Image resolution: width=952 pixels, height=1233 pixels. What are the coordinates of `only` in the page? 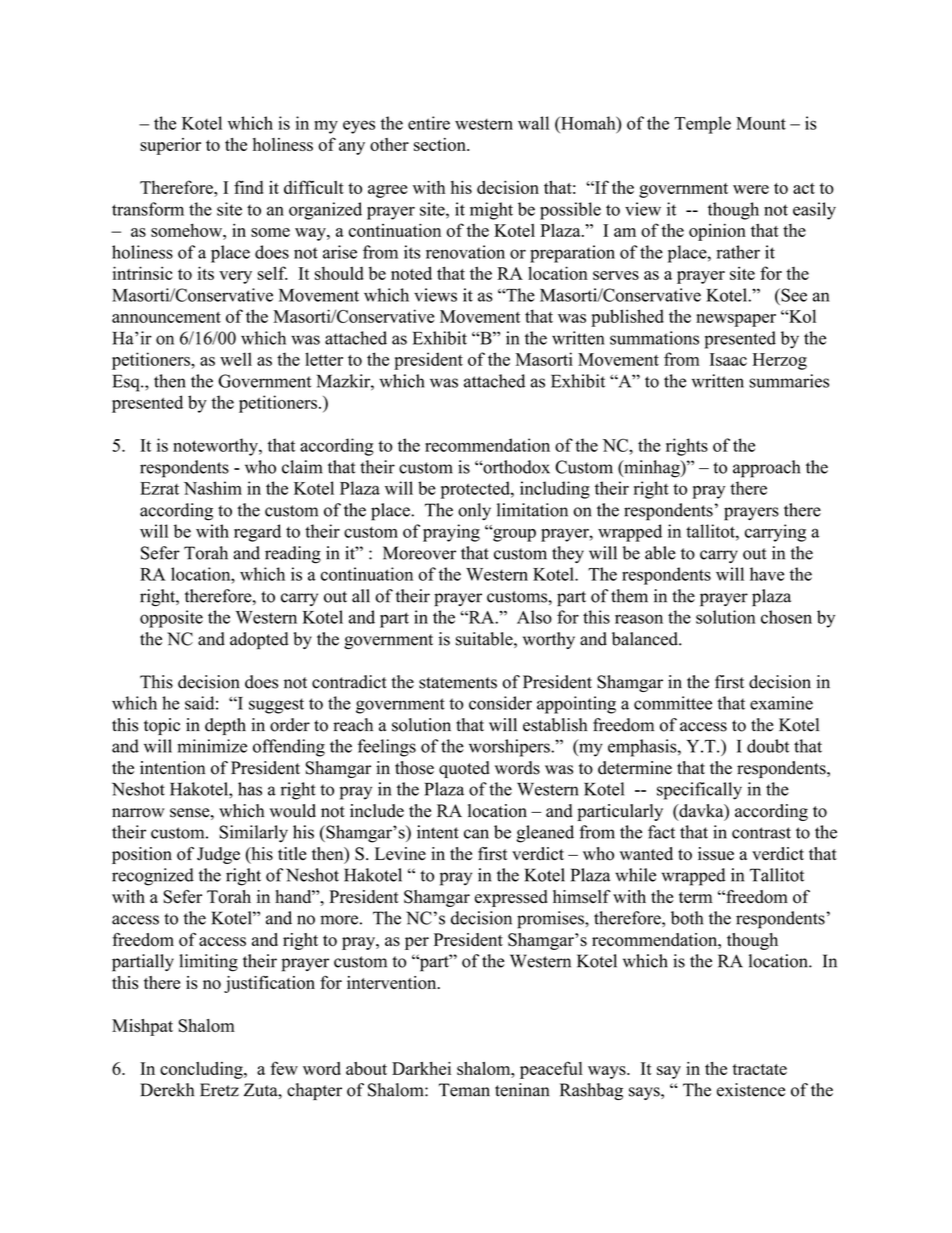 It's located at (474, 511).
